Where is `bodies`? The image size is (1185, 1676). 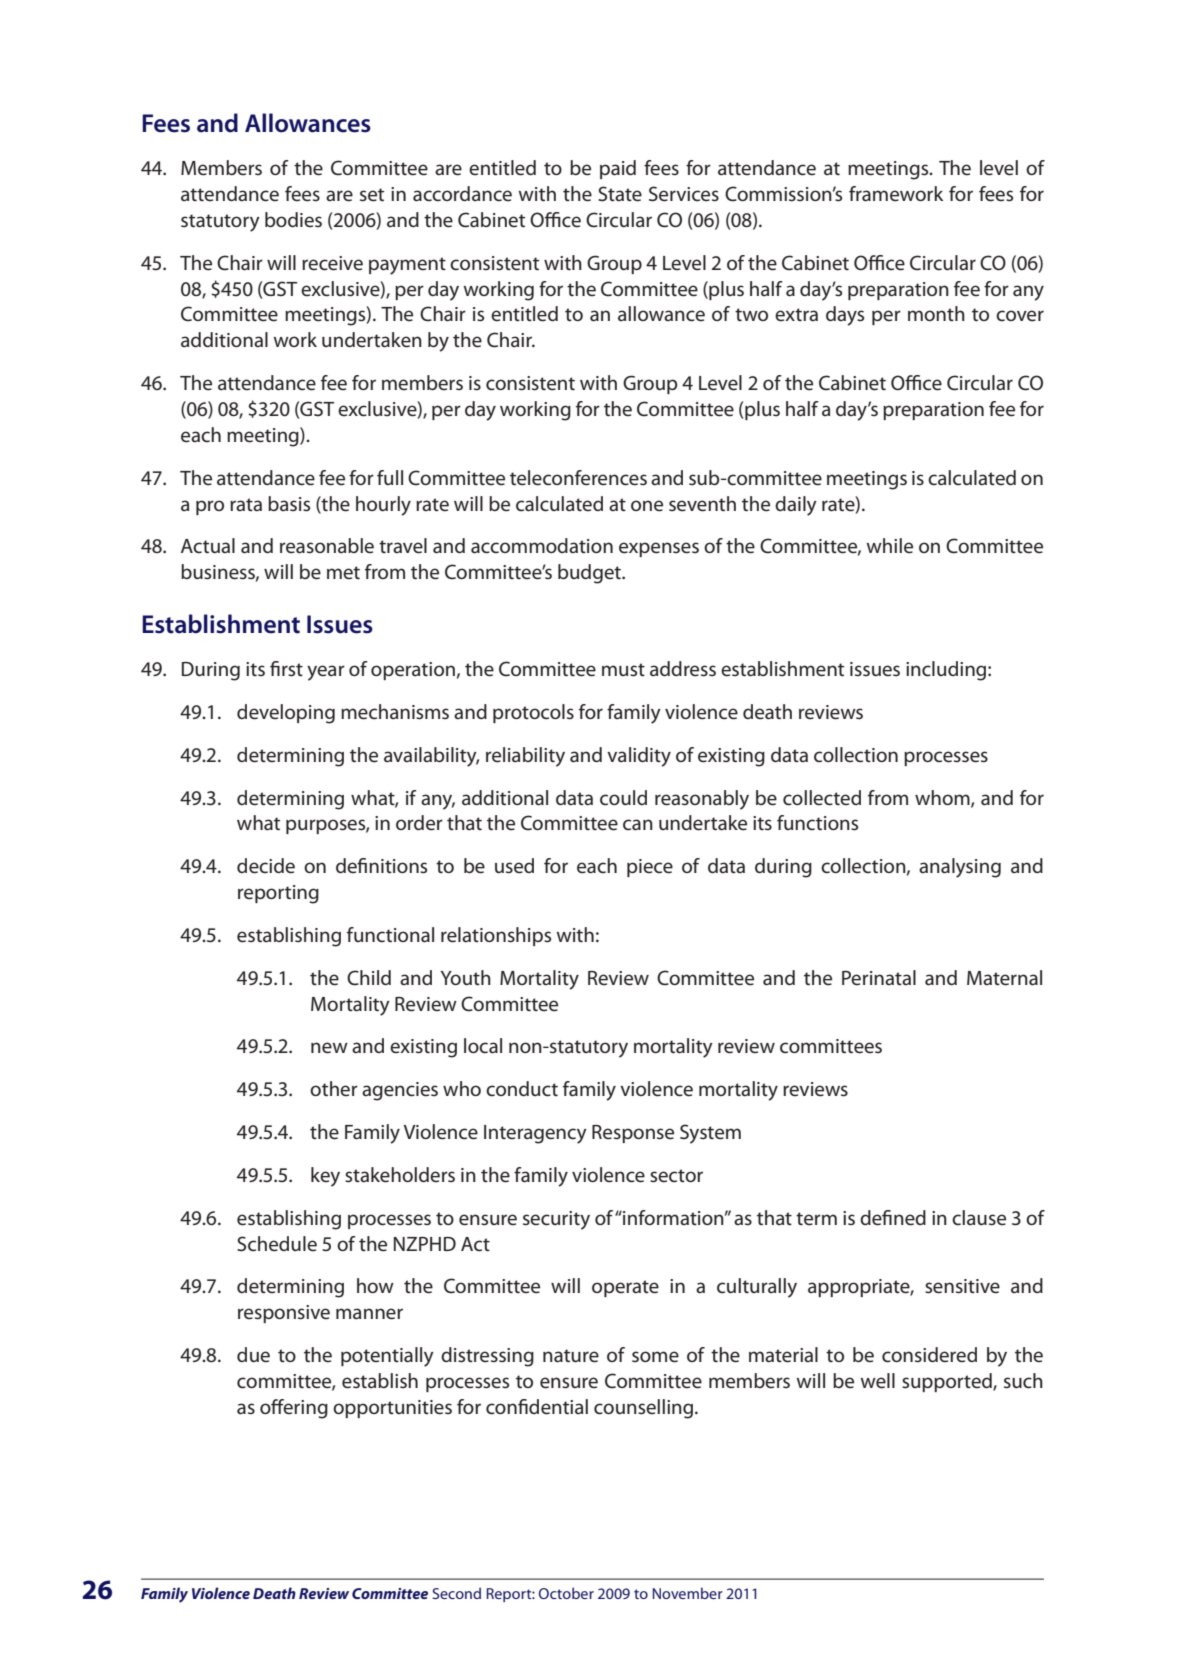 bodies is located at coordinates (293, 220).
